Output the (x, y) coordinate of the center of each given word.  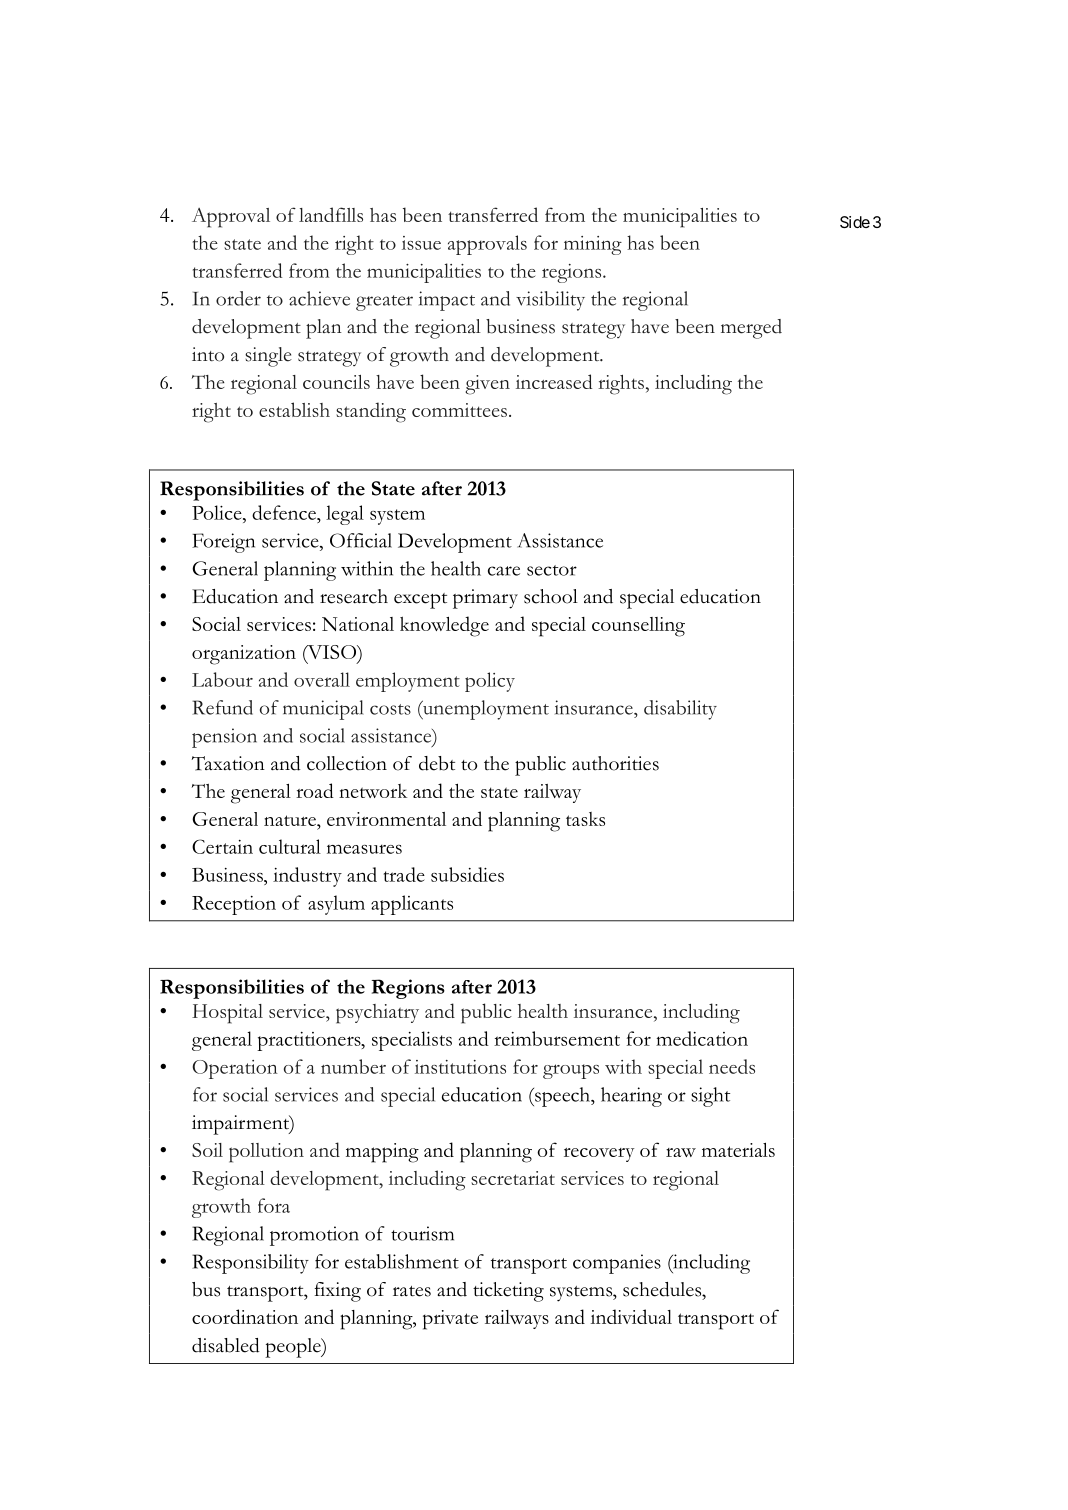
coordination (245, 1316)
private (450, 1320)
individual (631, 1316)
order (238, 298)
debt (437, 763)
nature (291, 820)
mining (593, 245)
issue (421, 243)
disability (680, 710)
